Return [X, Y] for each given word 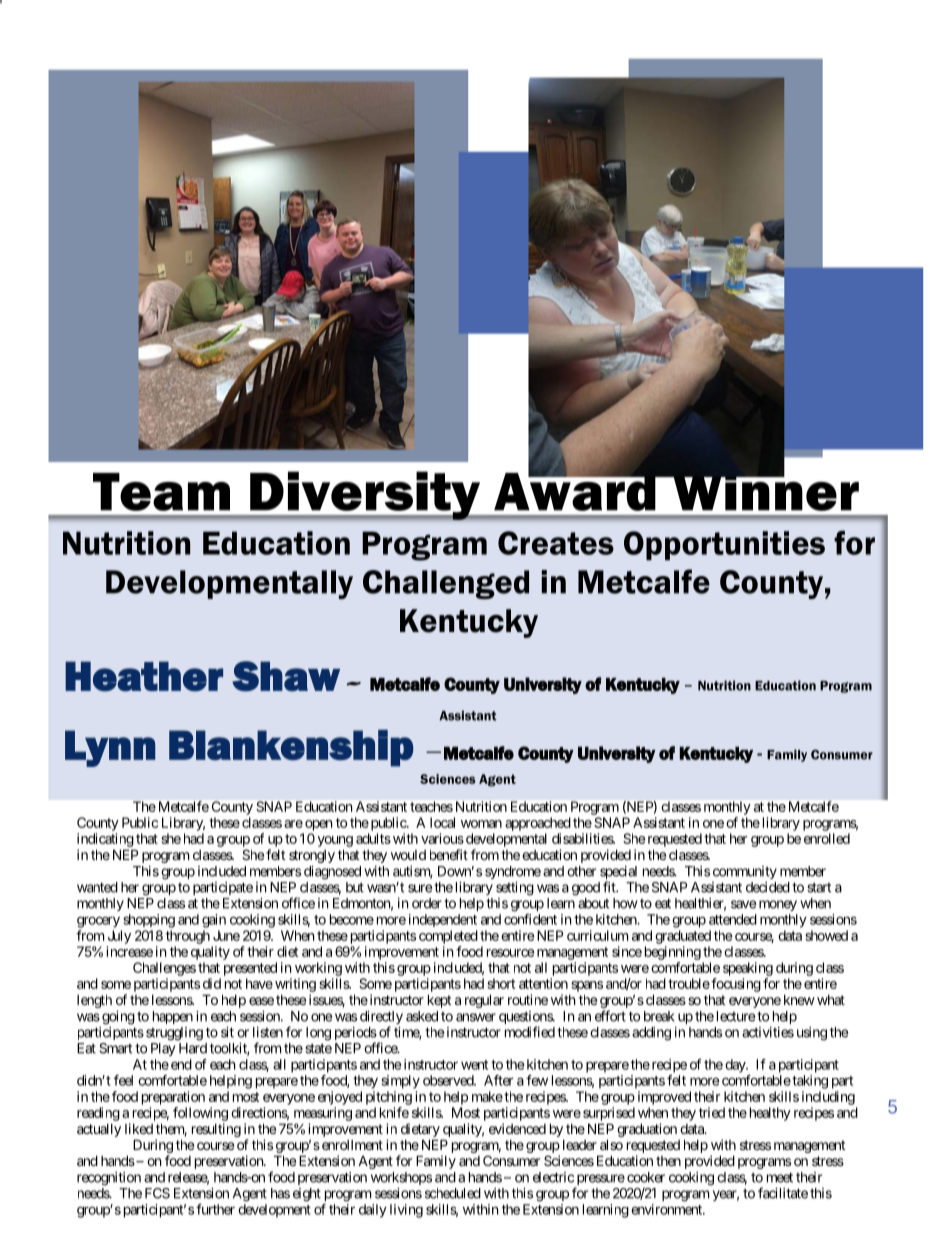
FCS [157, 1193]
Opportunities [724, 545]
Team [161, 492]
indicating [105, 840]
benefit [449, 854]
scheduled [453, 1193]
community [745, 872]
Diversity [365, 496]
